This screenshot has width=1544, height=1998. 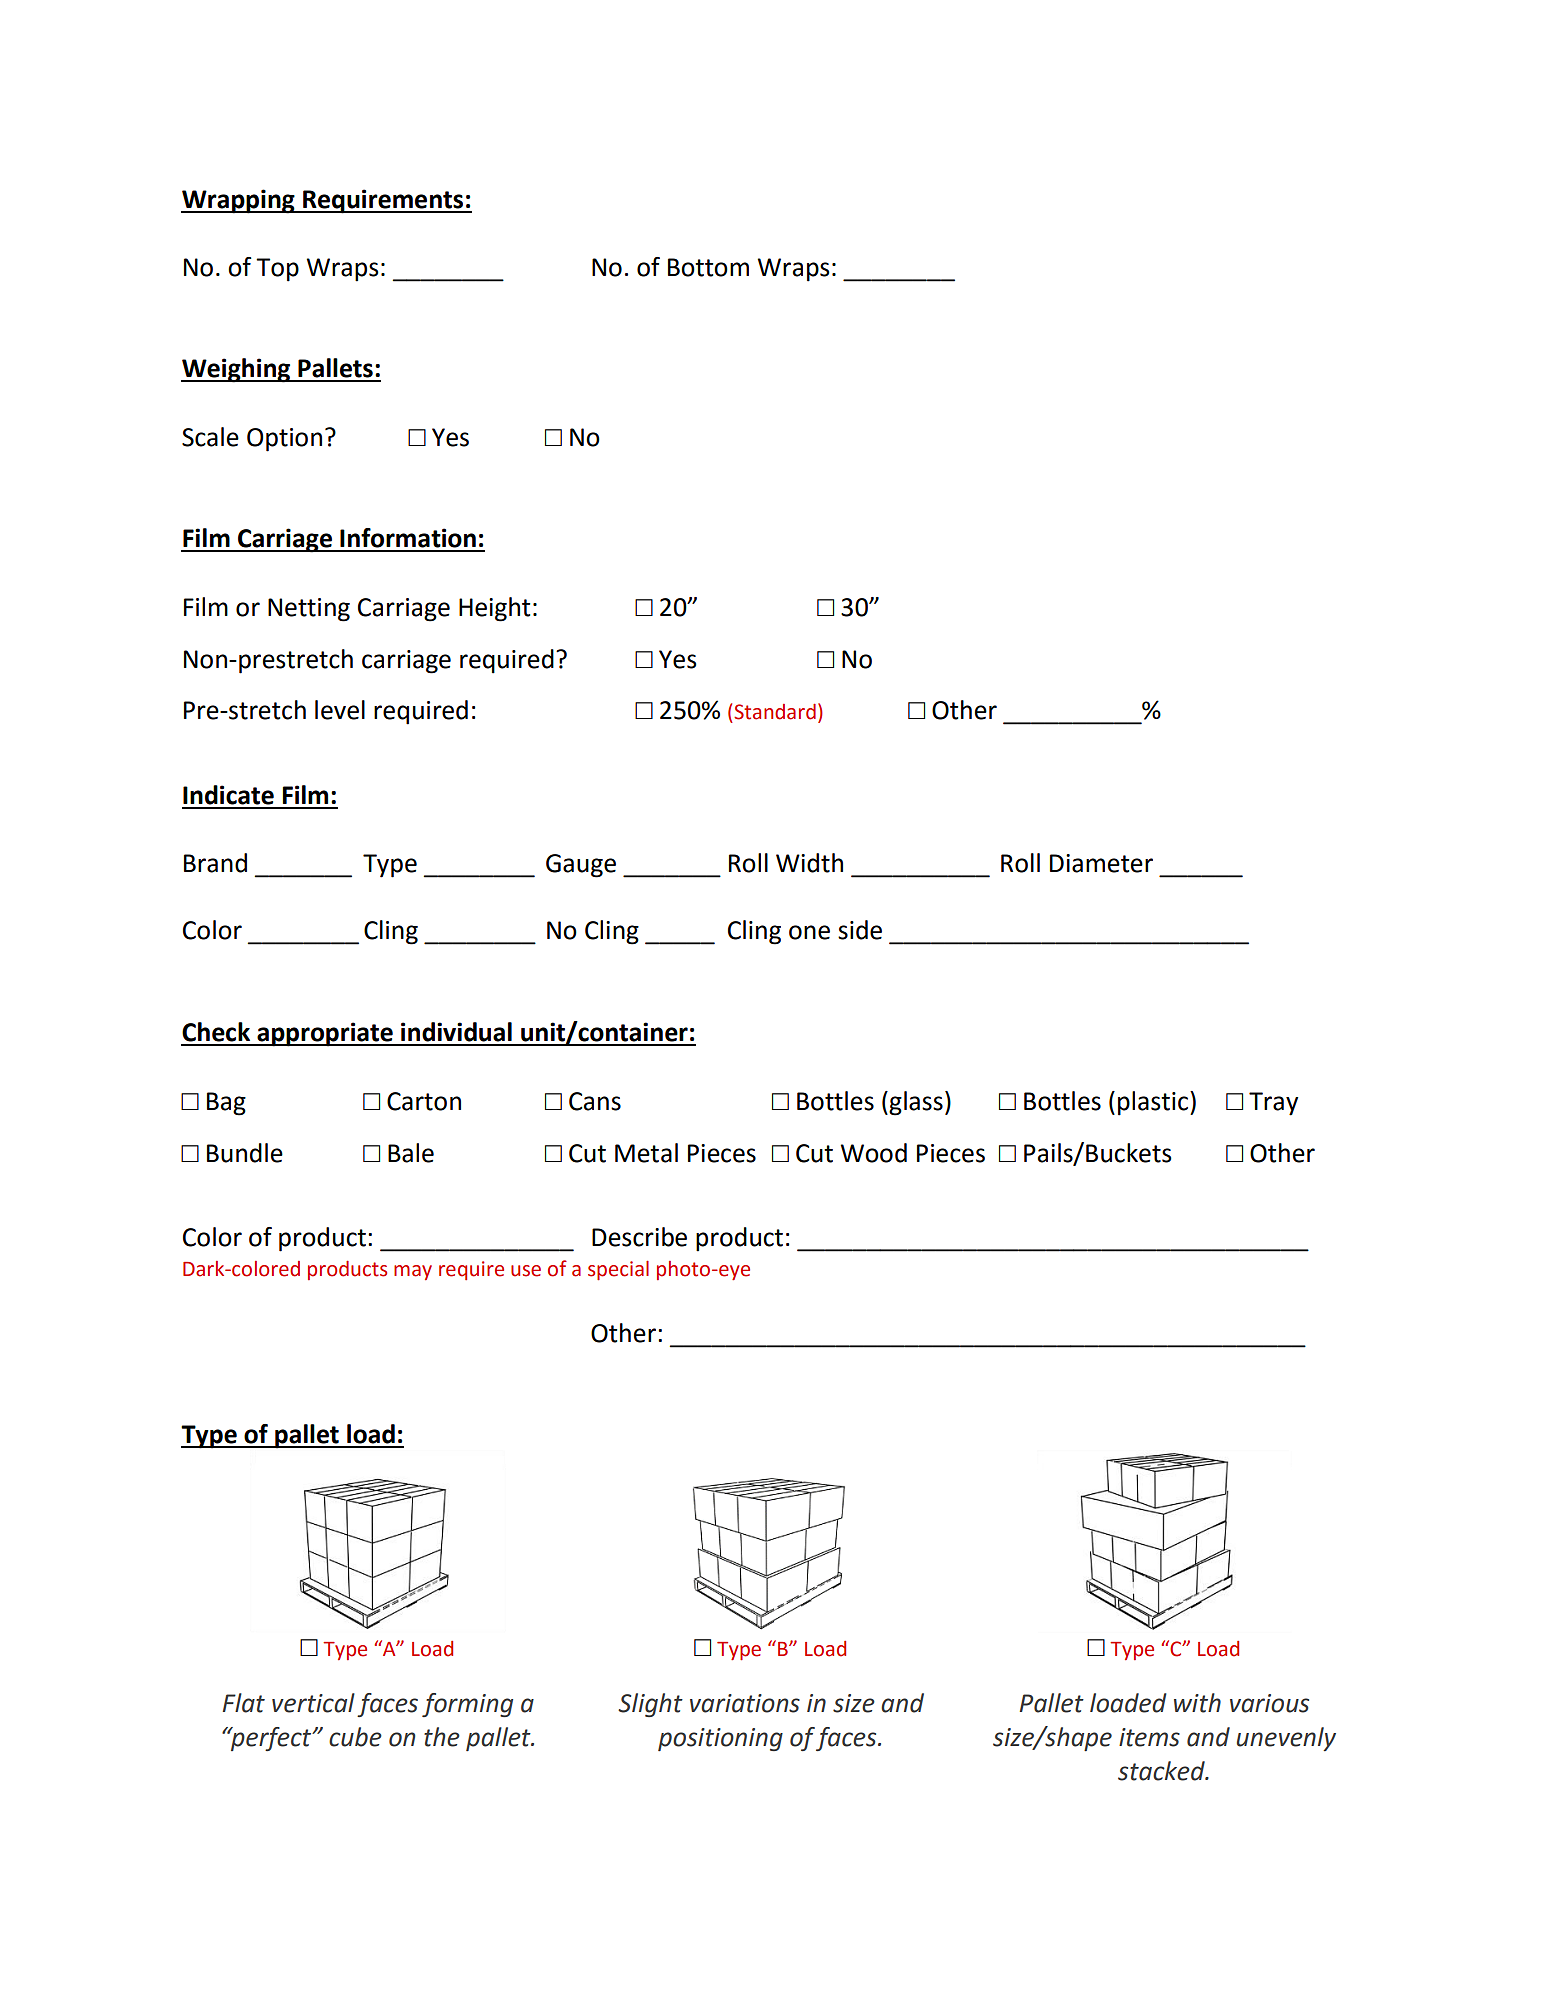 I want to click on may, so click(x=413, y=1272).
